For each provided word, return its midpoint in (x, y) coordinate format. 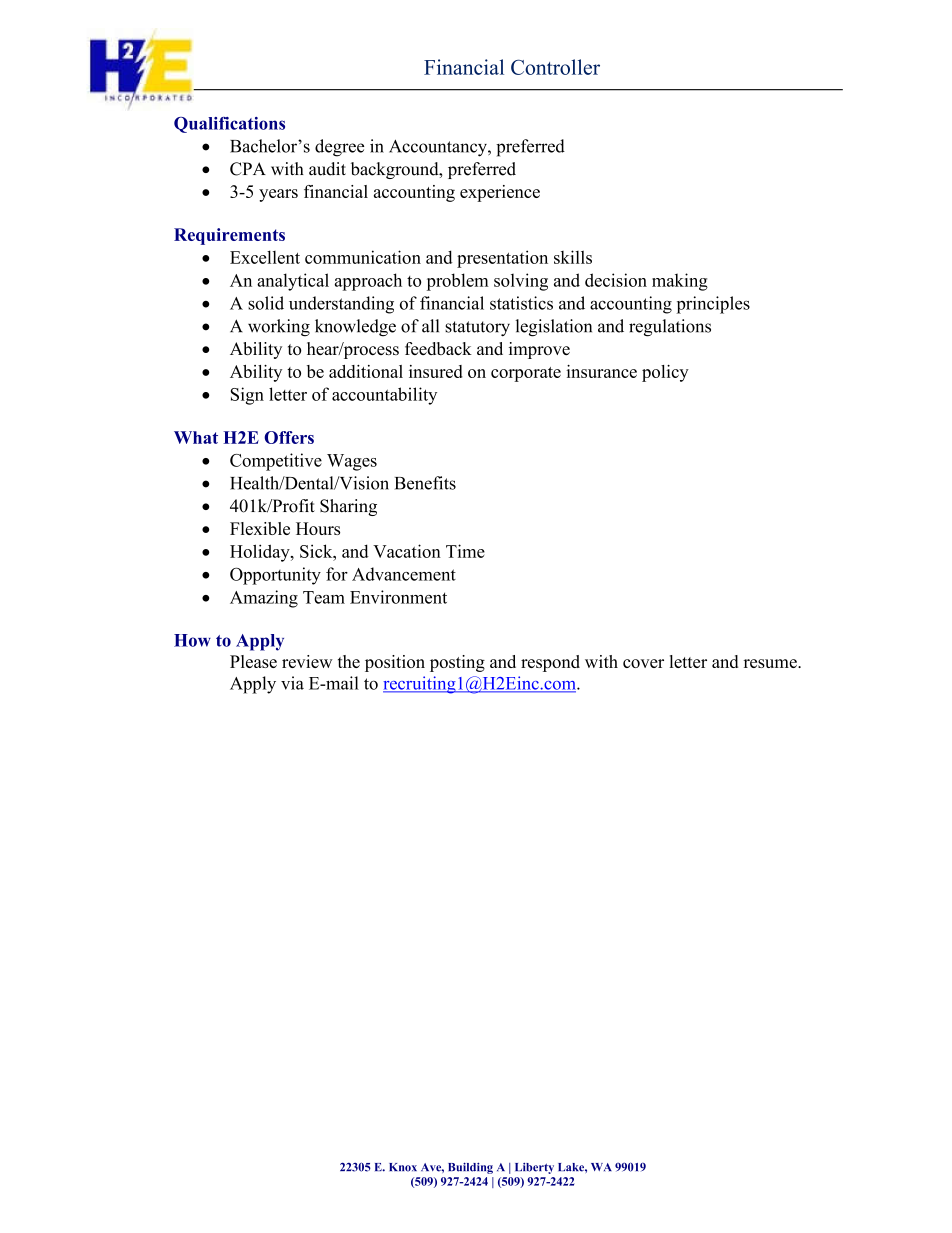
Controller (555, 67)
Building (470, 1168)
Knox (403, 1167)
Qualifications (229, 125)
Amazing (264, 599)
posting (457, 663)
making (680, 282)
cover (643, 663)
